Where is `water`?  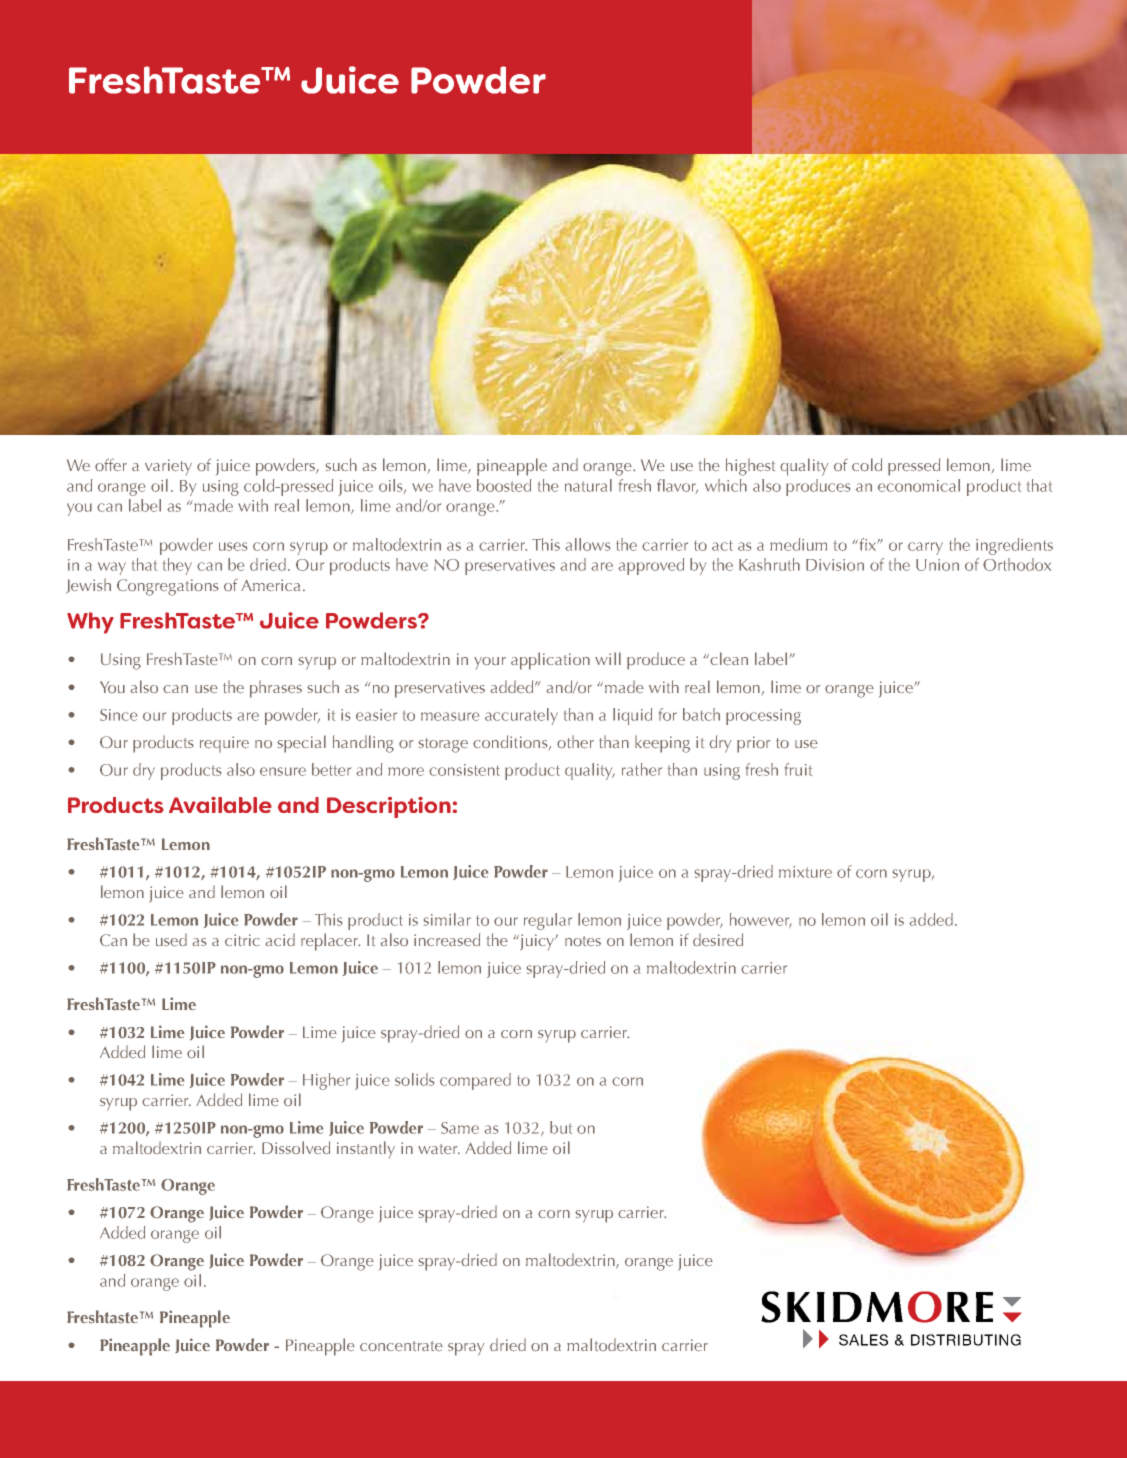
water is located at coordinates (439, 1149).
